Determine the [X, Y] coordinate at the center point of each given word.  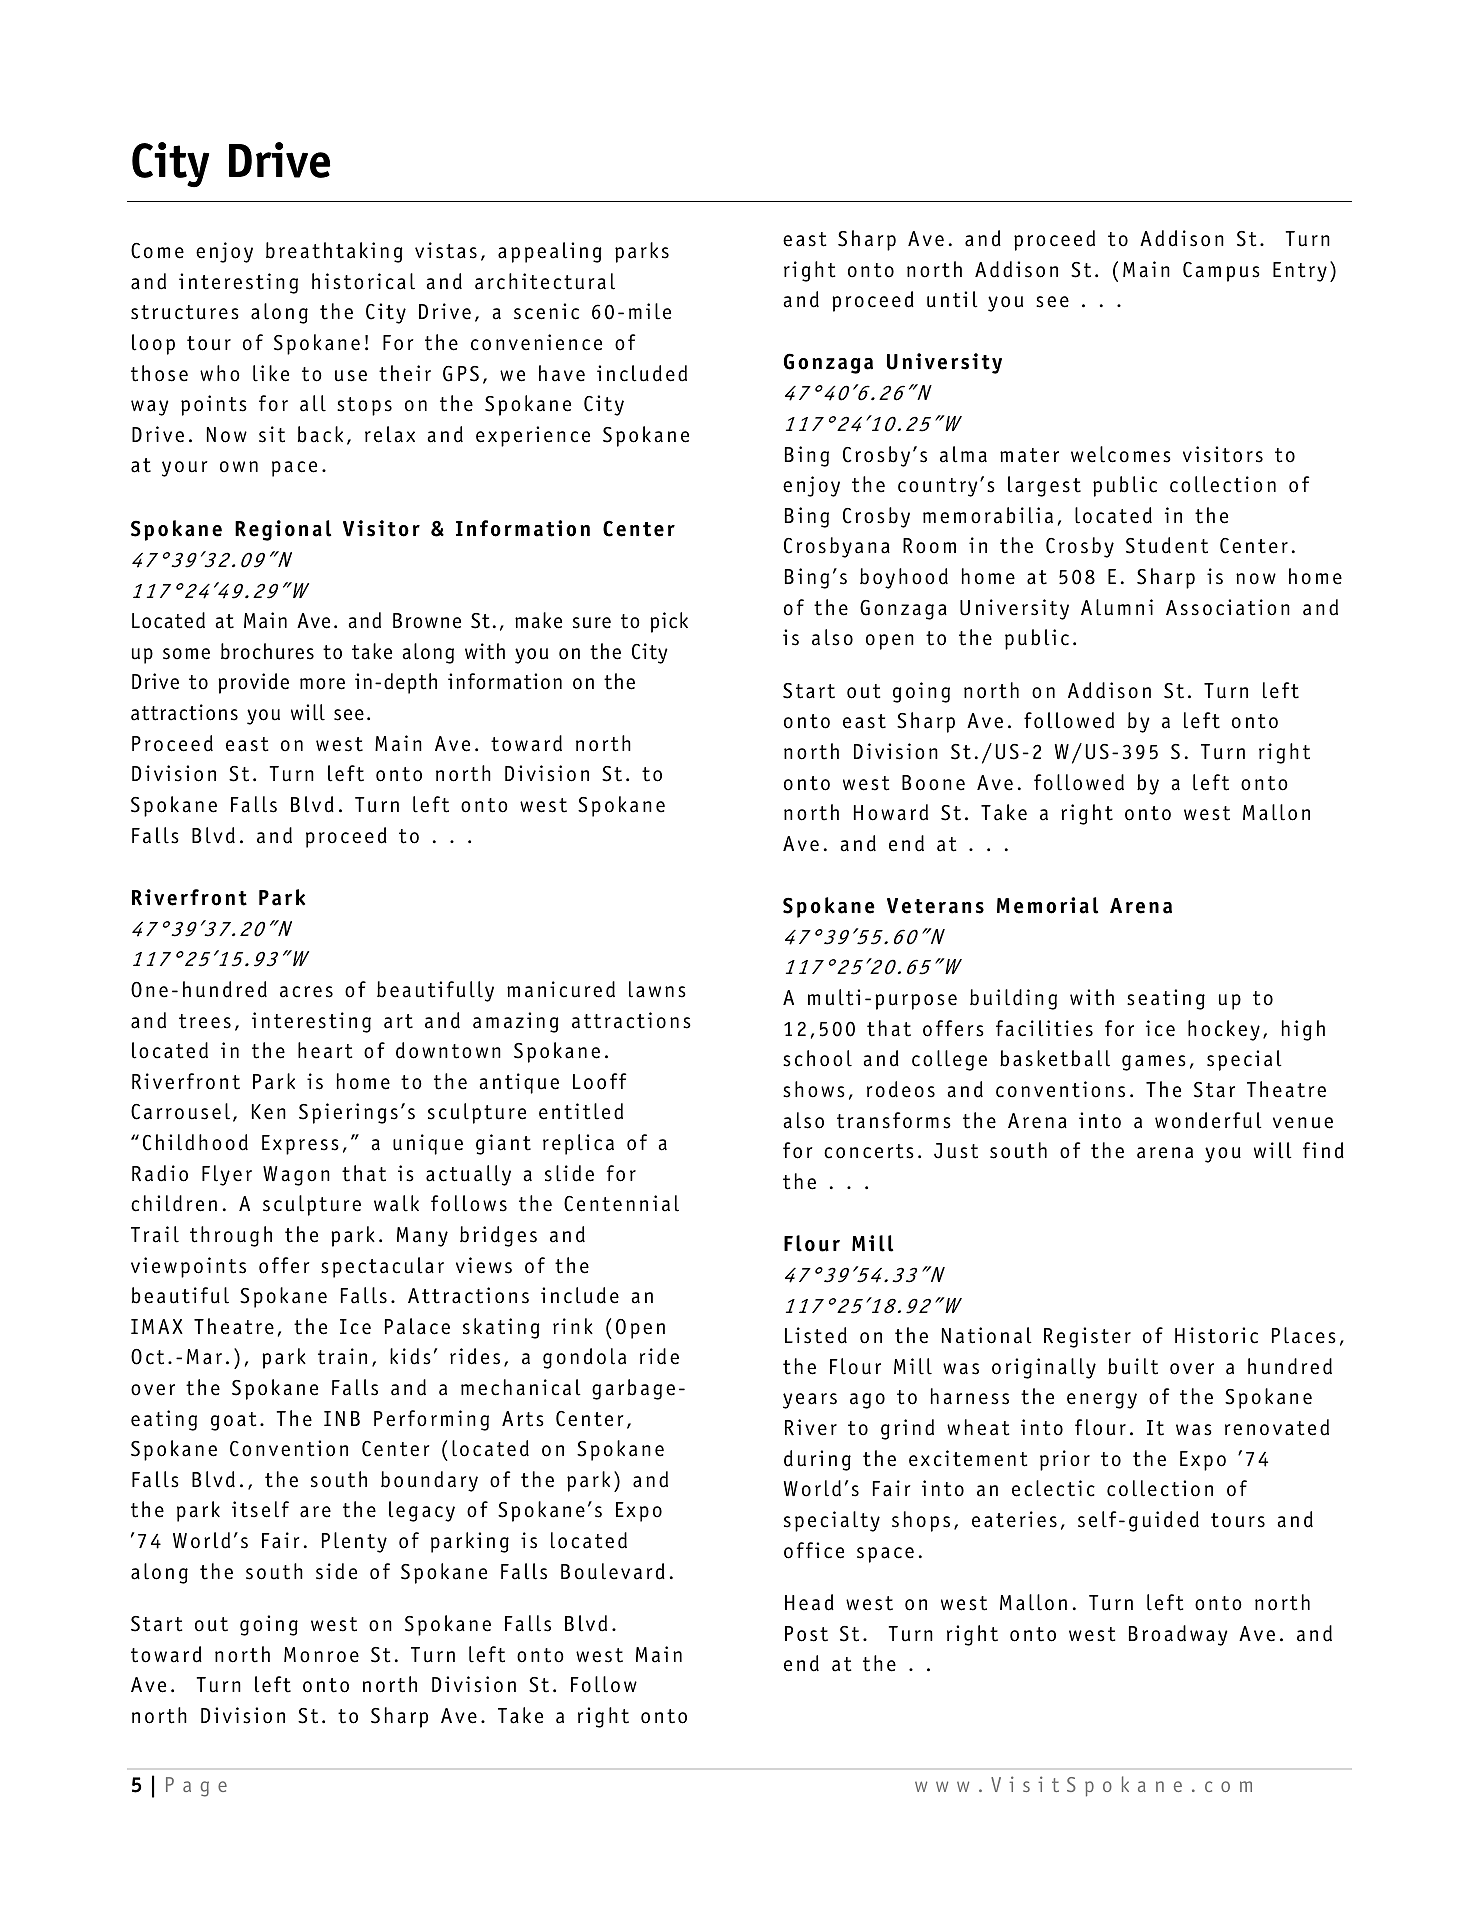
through [231, 1236]
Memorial [1047, 905]
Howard [891, 812]
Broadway [1178, 1635]
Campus [1221, 272]
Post [806, 1634]
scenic [546, 311]
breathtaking [334, 252]
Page [196, 1787]
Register [1087, 1337]
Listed [816, 1335]
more [322, 684]
